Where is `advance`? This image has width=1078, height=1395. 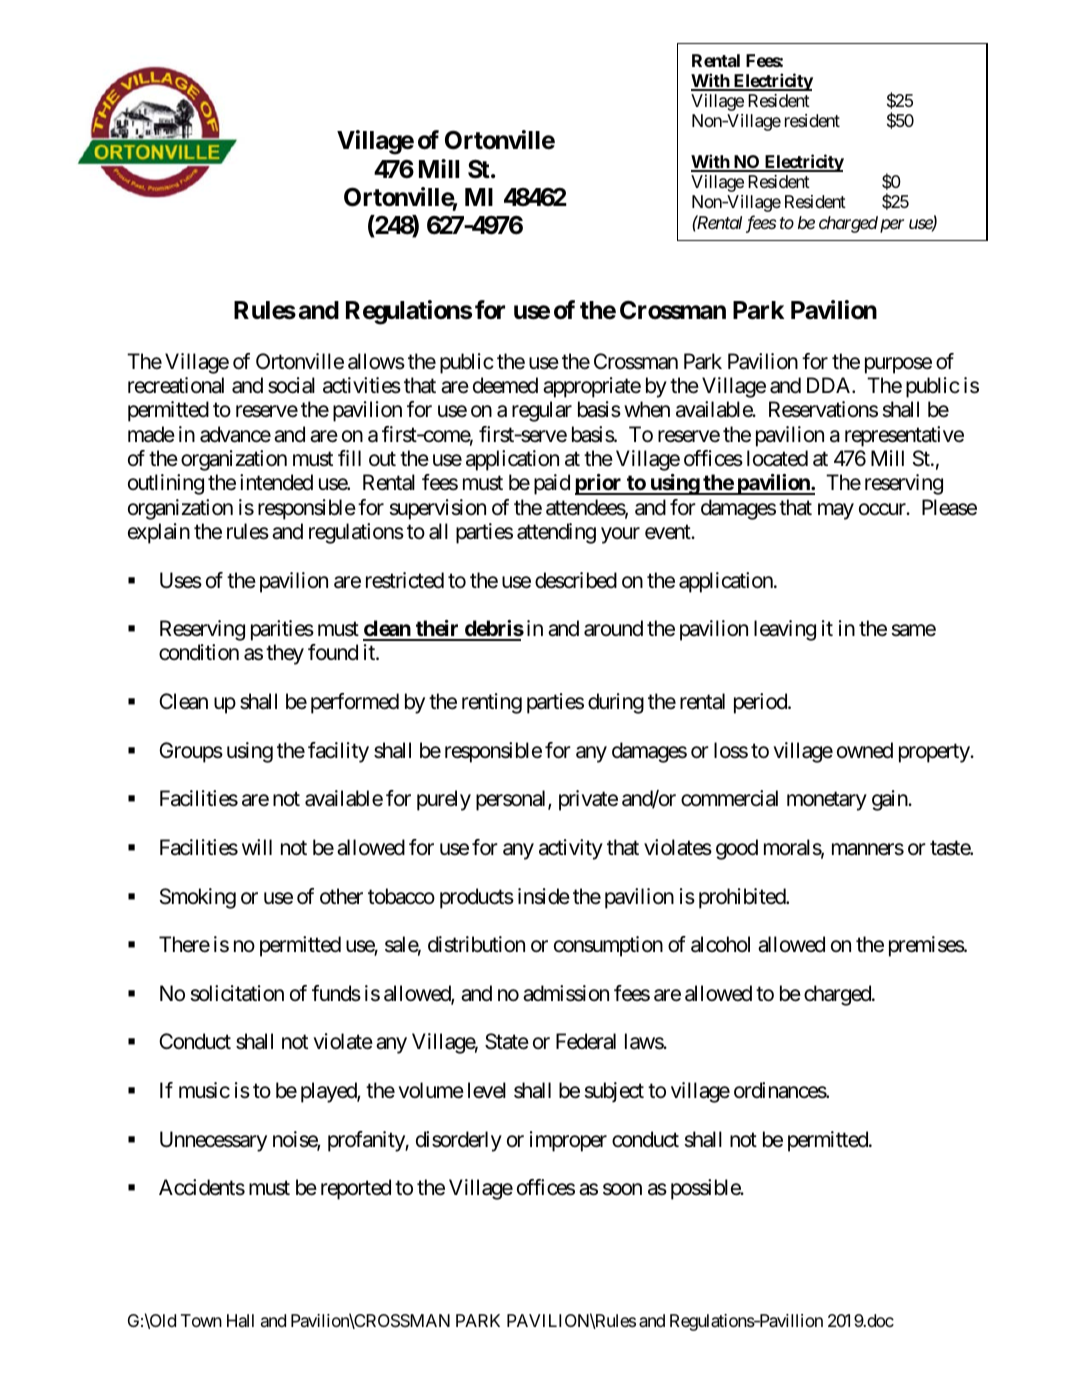
advance is located at coordinates (235, 434).
